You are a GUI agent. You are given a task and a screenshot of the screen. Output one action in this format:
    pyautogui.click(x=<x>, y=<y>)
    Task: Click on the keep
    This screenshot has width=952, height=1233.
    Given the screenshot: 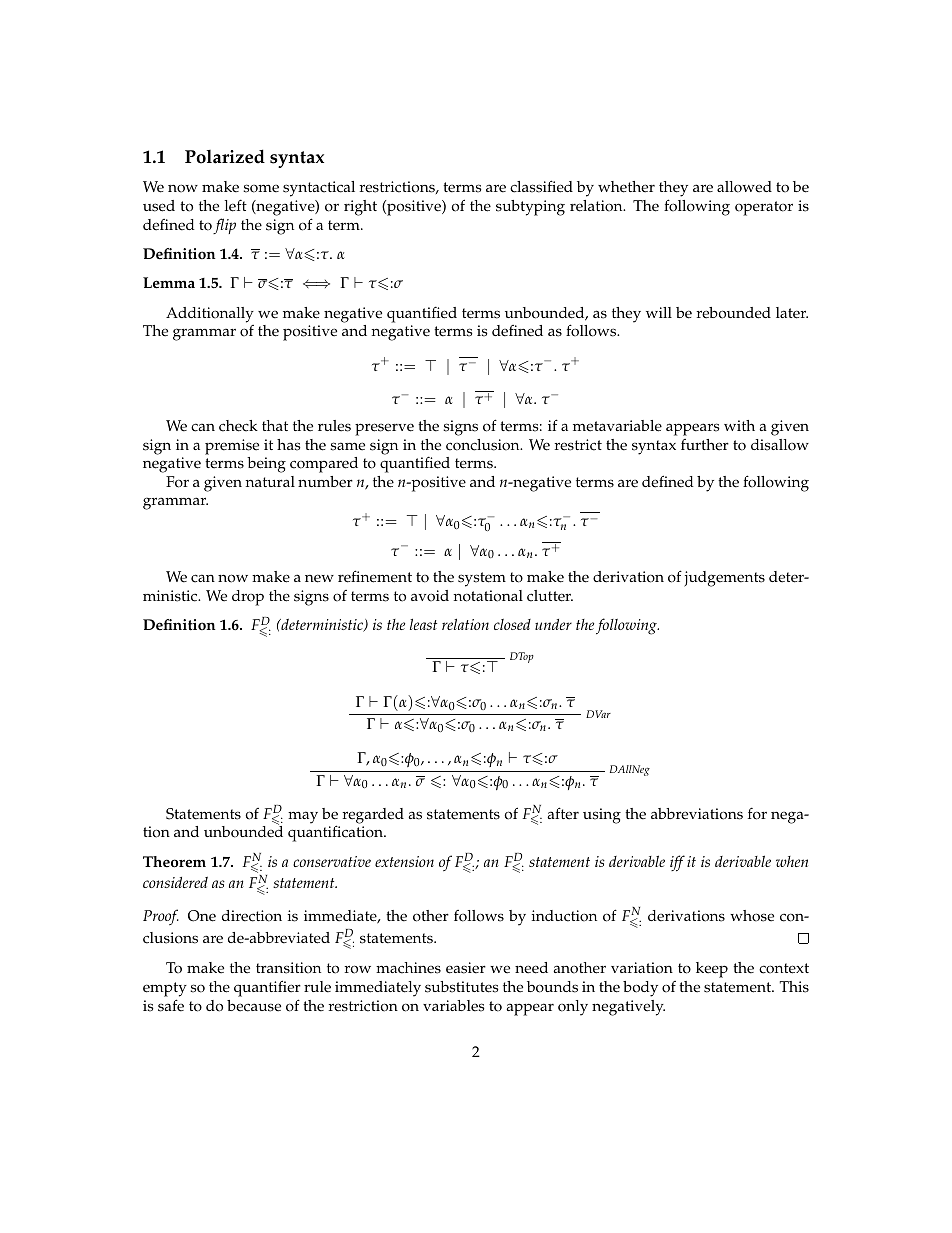 What is the action you would take?
    pyautogui.click(x=712, y=970)
